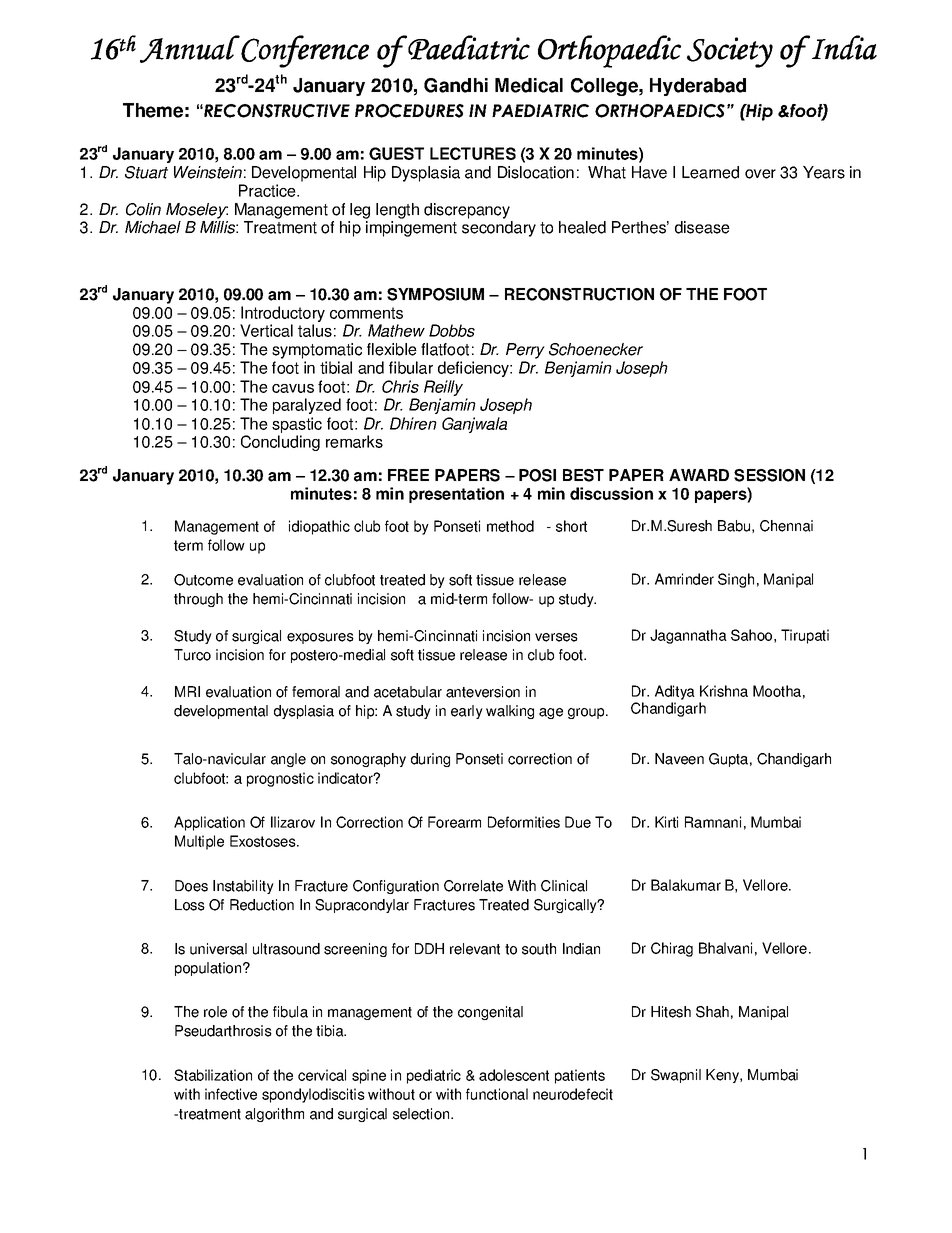  Describe the element at coordinates (736, 580) in the screenshot. I see `Singh` at that location.
